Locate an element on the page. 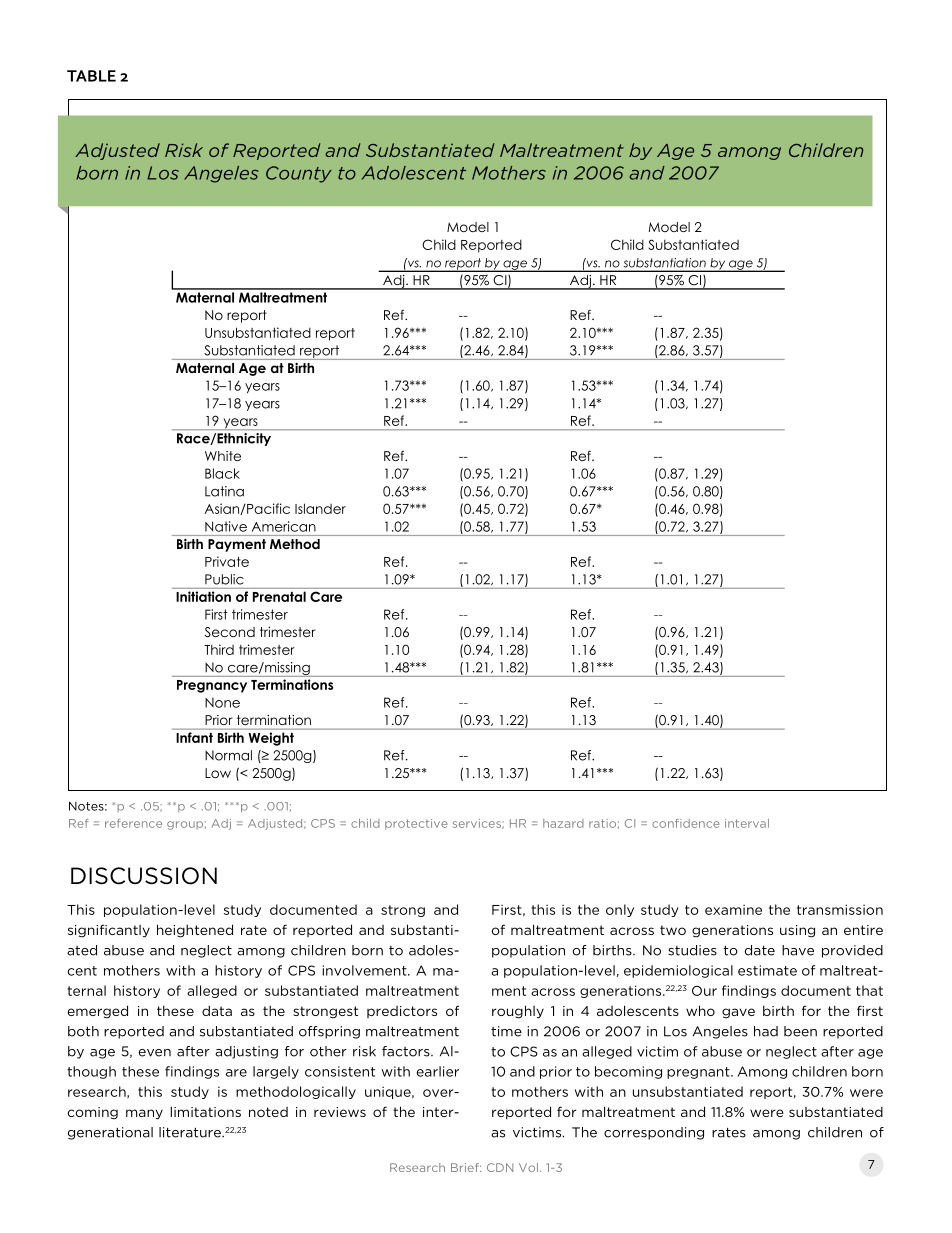 The width and height of the image is (952, 1233). examine is located at coordinates (733, 910).
